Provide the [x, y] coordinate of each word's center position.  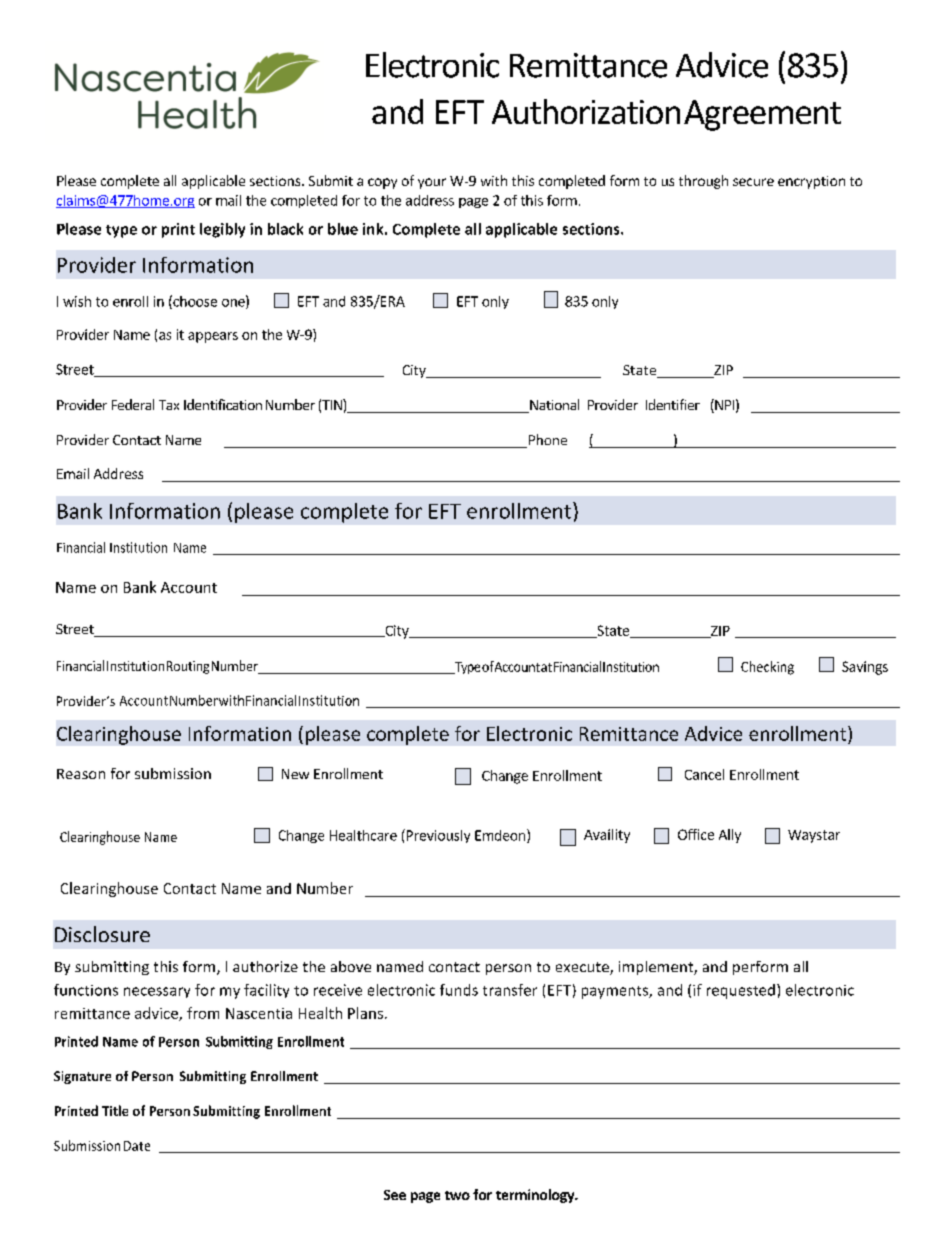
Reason [81, 774]
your [432, 183]
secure [753, 182]
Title [115, 1110]
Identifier [673, 404]
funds [459, 990]
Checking [767, 668]
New [295, 774]
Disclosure [102, 934]
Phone [546, 441]
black [285, 229]
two [457, 1195]
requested [741, 991]
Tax [169, 405]
